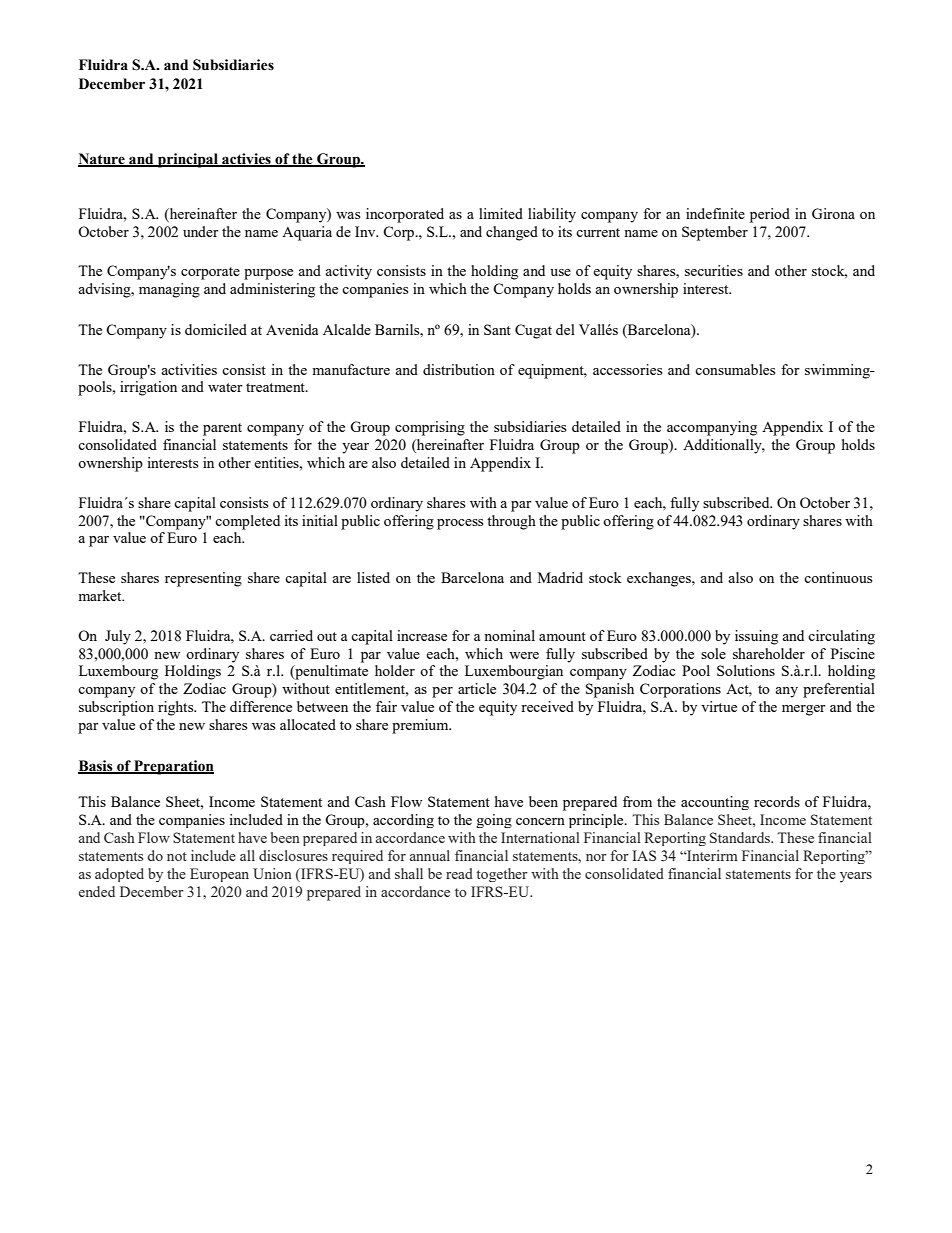  What do you see at coordinates (501, 213) in the screenshot?
I see `limited` at bounding box center [501, 213].
